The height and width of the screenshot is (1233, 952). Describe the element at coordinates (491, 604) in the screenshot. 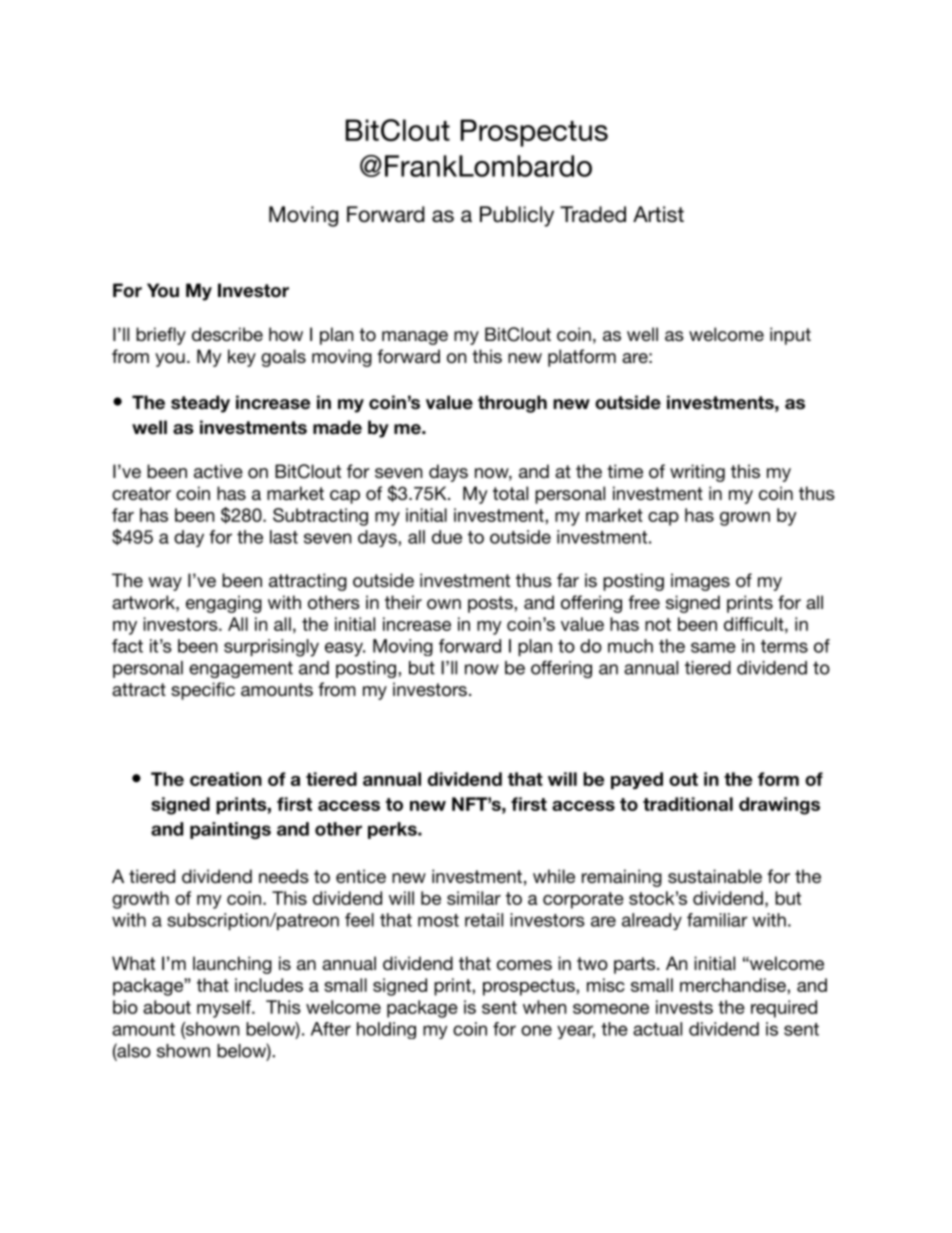

I see `posts` at that location.
